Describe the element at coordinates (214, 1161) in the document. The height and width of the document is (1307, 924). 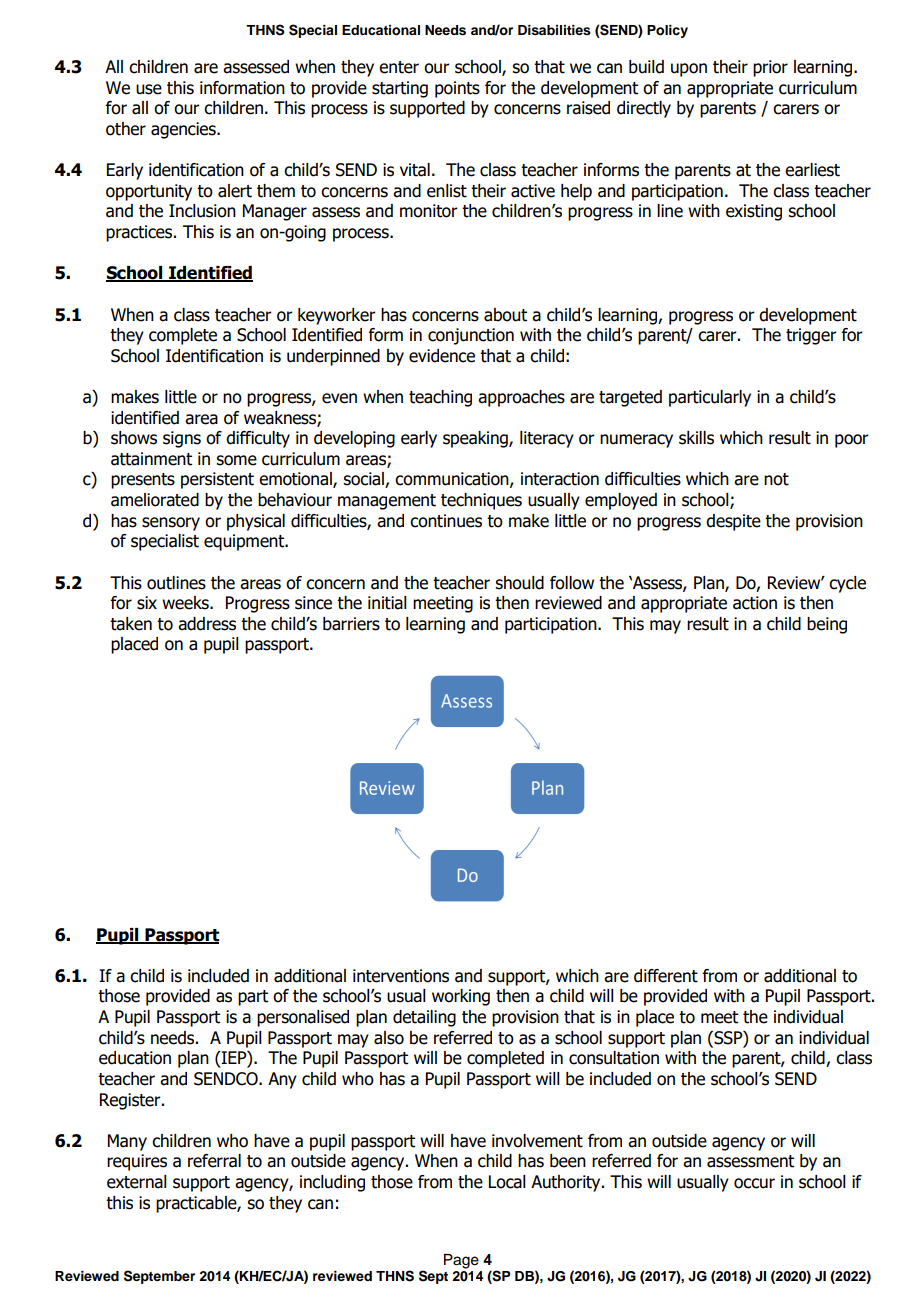
I see `referral` at that location.
